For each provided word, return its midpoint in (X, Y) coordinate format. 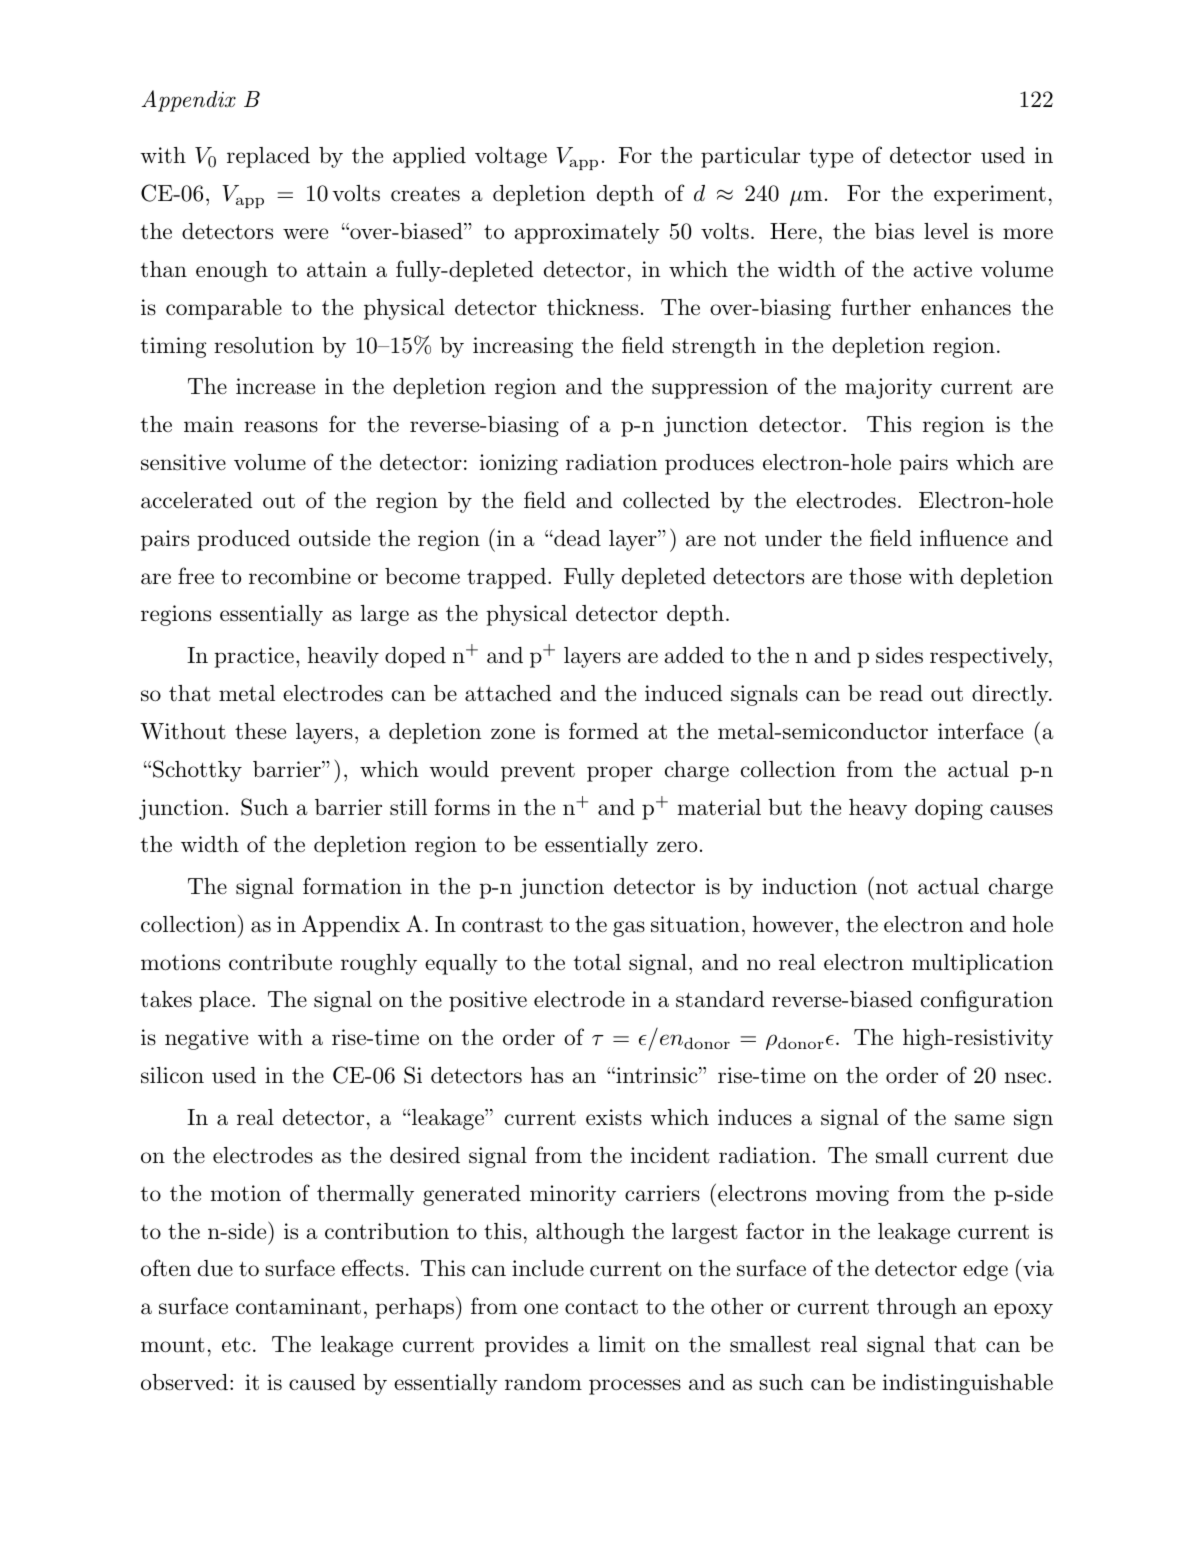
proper (620, 774)
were (305, 233)
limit (622, 1344)
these (260, 731)
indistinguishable (968, 1384)
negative (206, 1039)
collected (666, 500)
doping (949, 809)
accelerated (197, 500)
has (547, 1075)
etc (236, 1345)
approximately (587, 233)
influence (964, 538)
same (980, 1120)
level (946, 231)
